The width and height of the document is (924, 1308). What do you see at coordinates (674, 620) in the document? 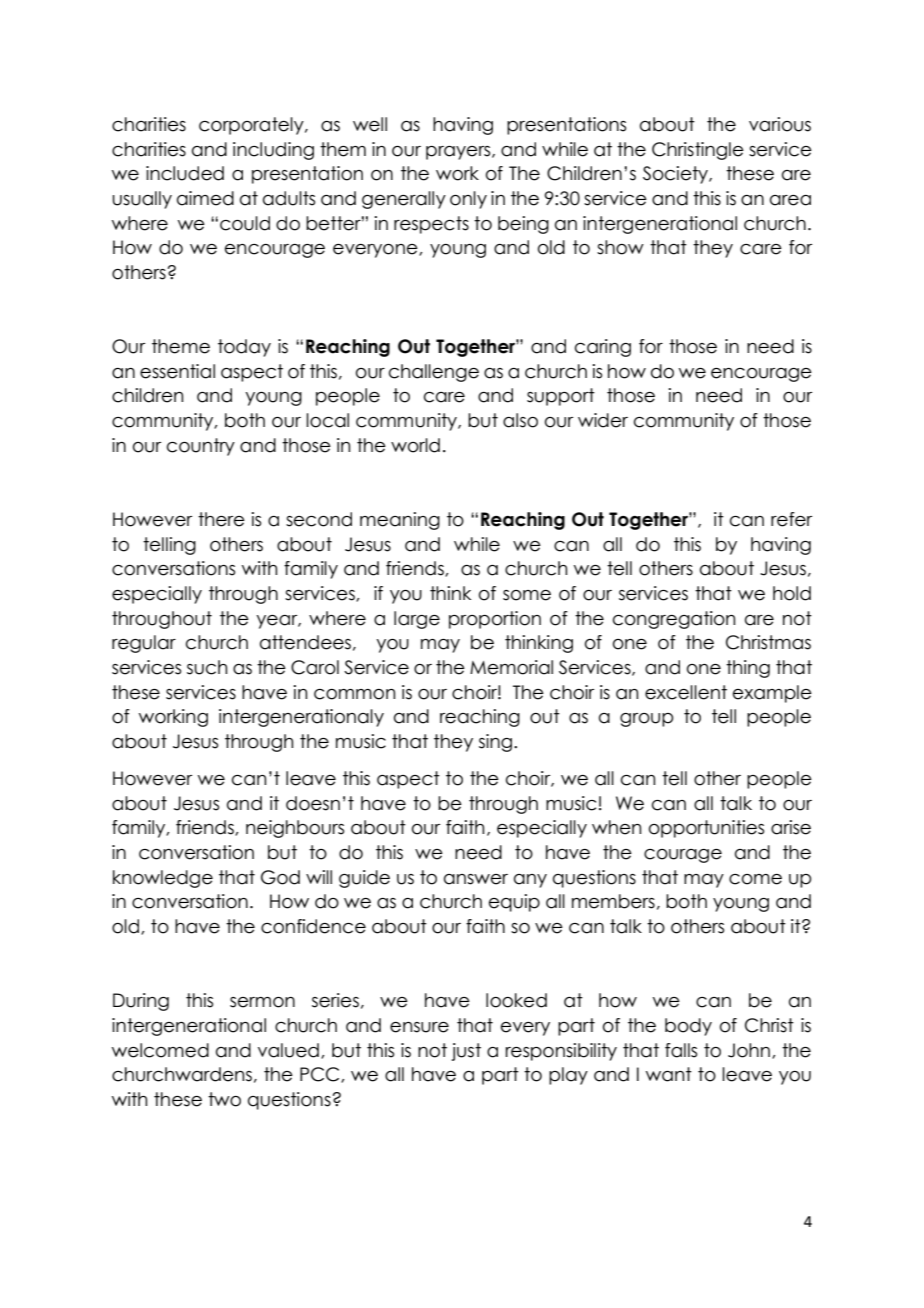
I see `congregation` at bounding box center [674, 620].
